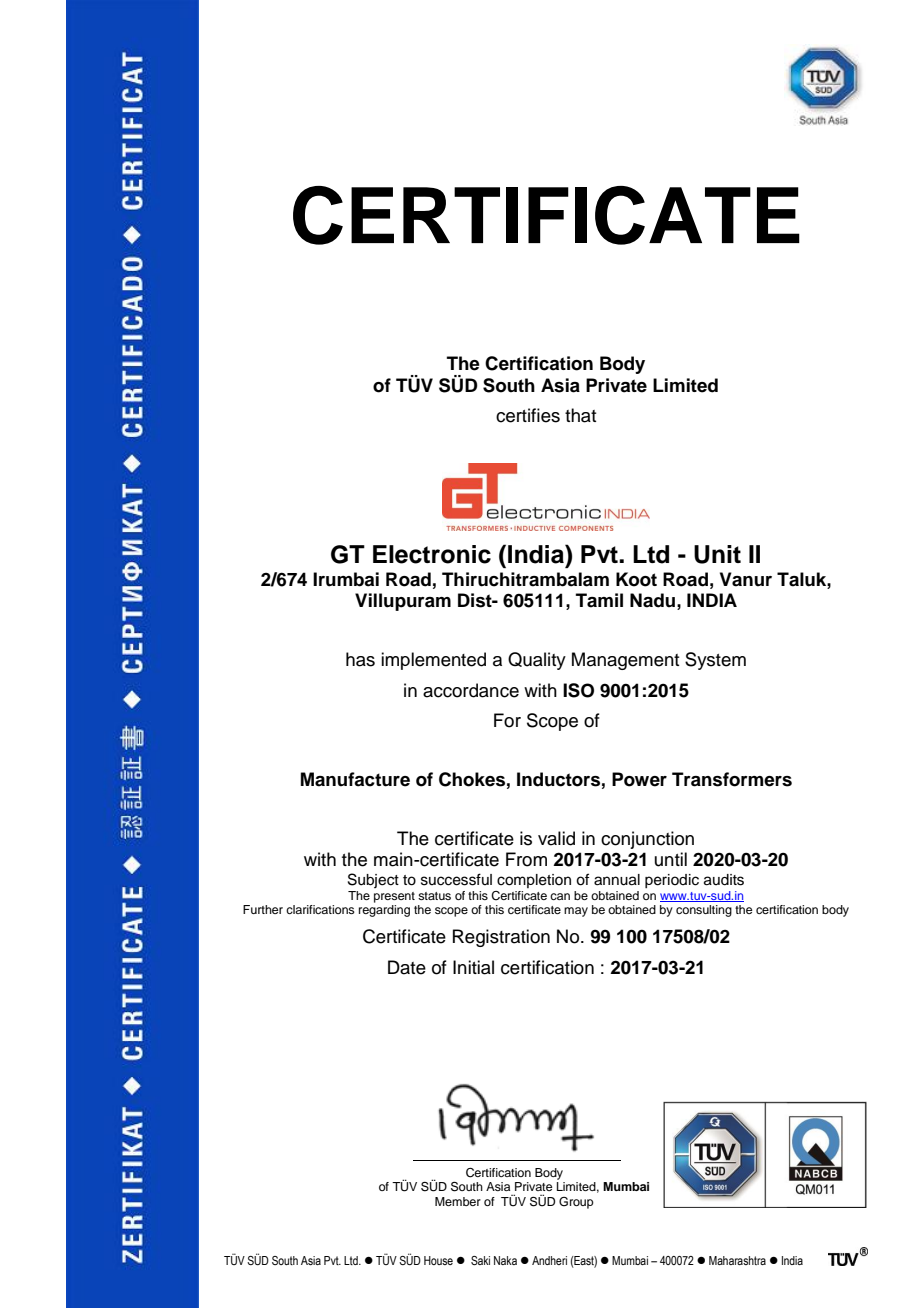 Image resolution: width=924 pixels, height=1308 pixels. What do you see at coordinates (704, 911) in the screenshot?
I see `consulting` at bounding box center [704, 911].
